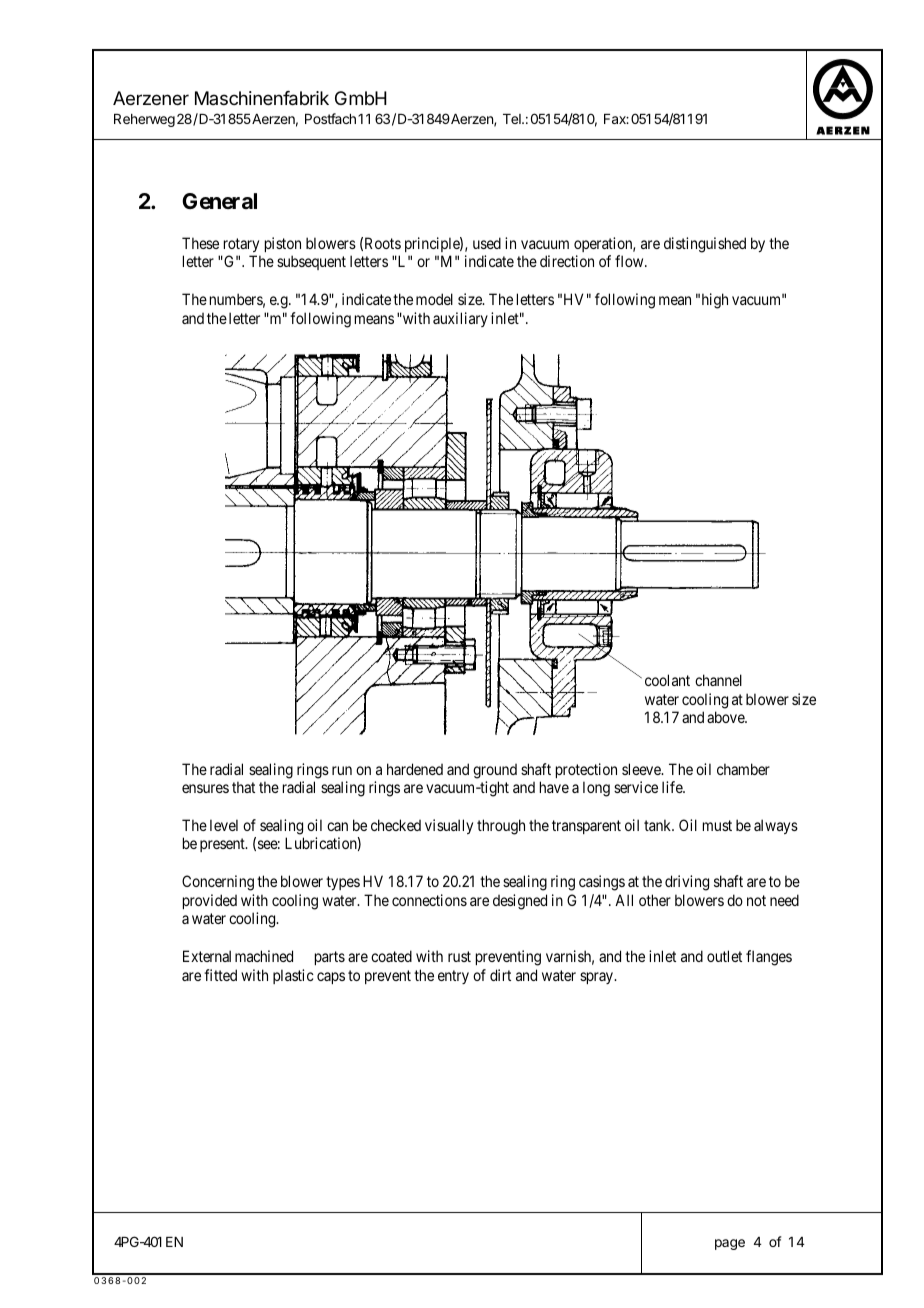  Describe the element at coordinates (219, 201) in the screenshot. I see `General` at that location.
